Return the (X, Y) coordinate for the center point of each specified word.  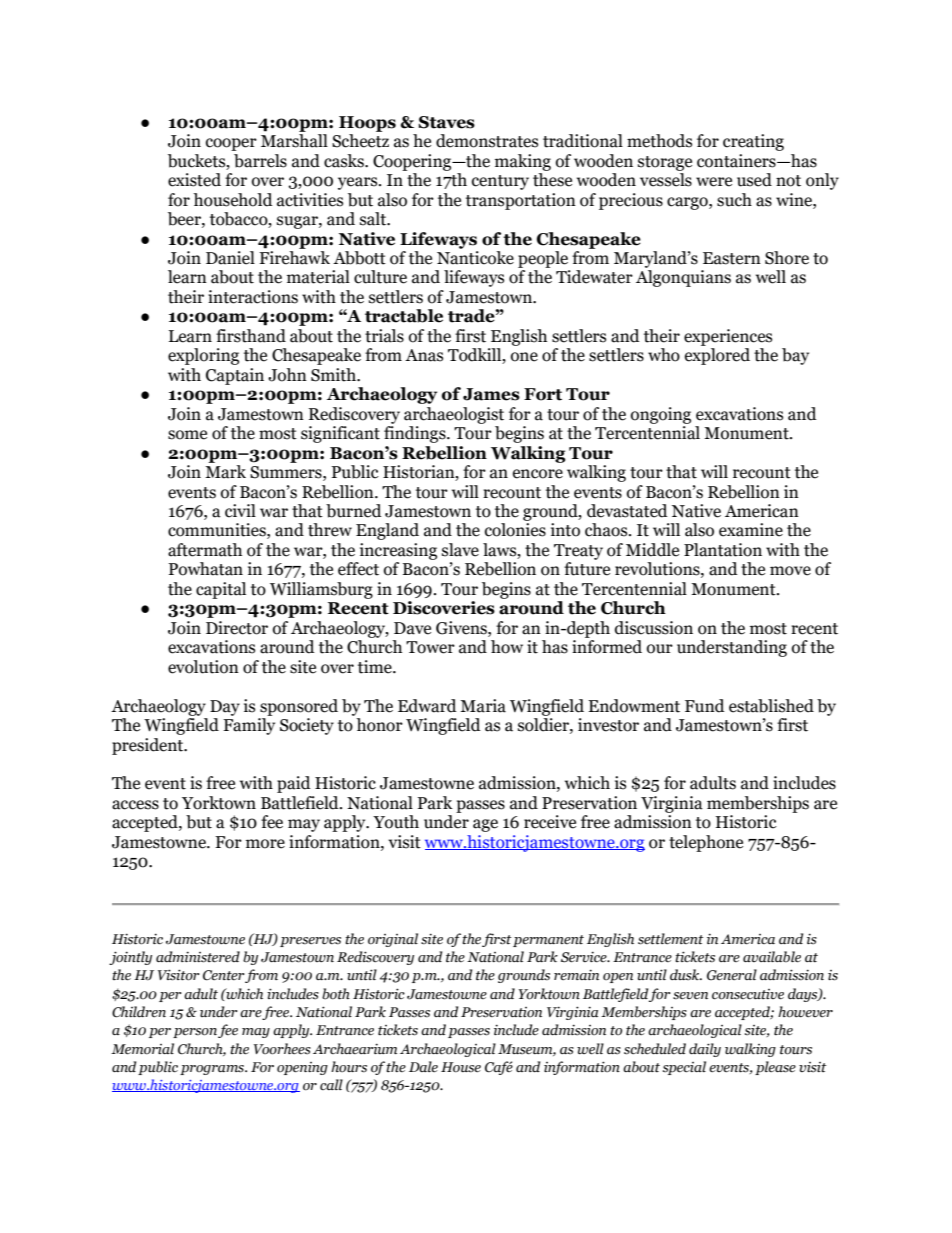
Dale (423, 1066)
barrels (260, 161)
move (790, 571)
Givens (462, 628)
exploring (203, 356)
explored (717, 356)
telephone (706, 843)
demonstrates (487, 141)
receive (550, 822)
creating (753, 142)
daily (705, 1050)
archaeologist (454, 415)
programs (213, 1070)
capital (221, 590)
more (265, 844)
